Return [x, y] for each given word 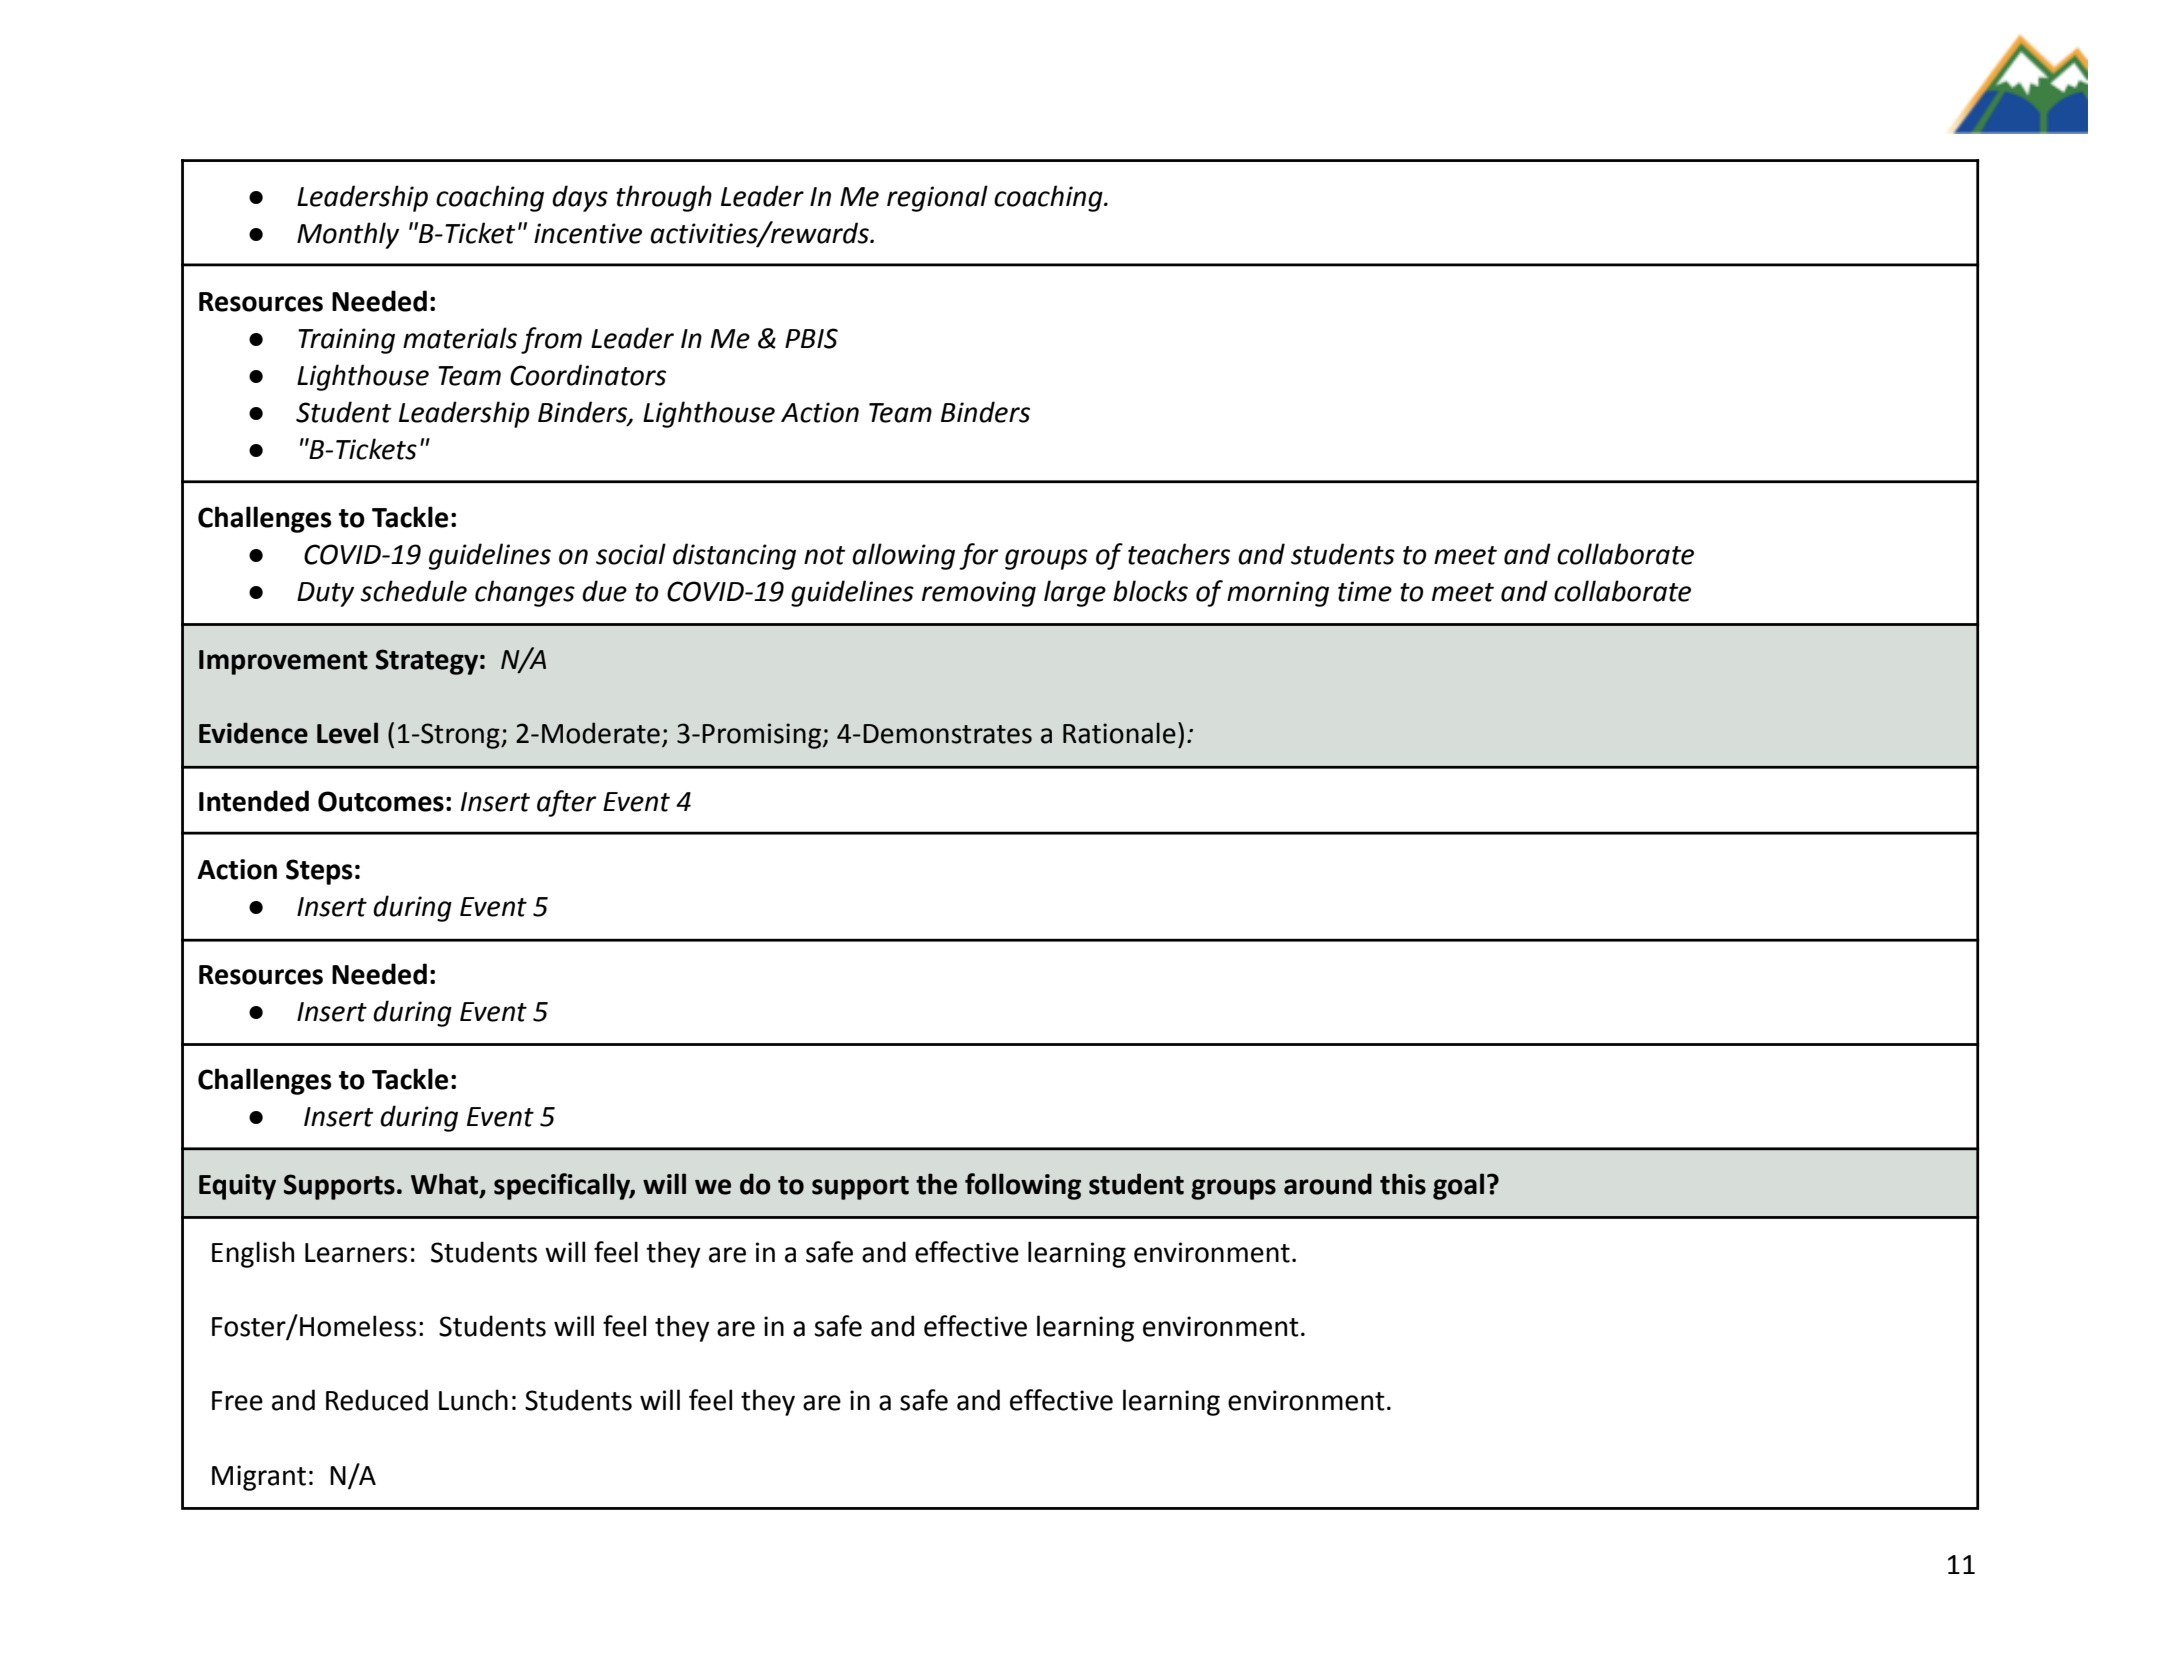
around [1328, 1184]
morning [1278, 594]
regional [937, 198]
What [446, 1185]
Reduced [377, 1400]
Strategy [427, 662]
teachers [1179, 554]
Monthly [348, 235]
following [1023, 1186]
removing [979, 594]
